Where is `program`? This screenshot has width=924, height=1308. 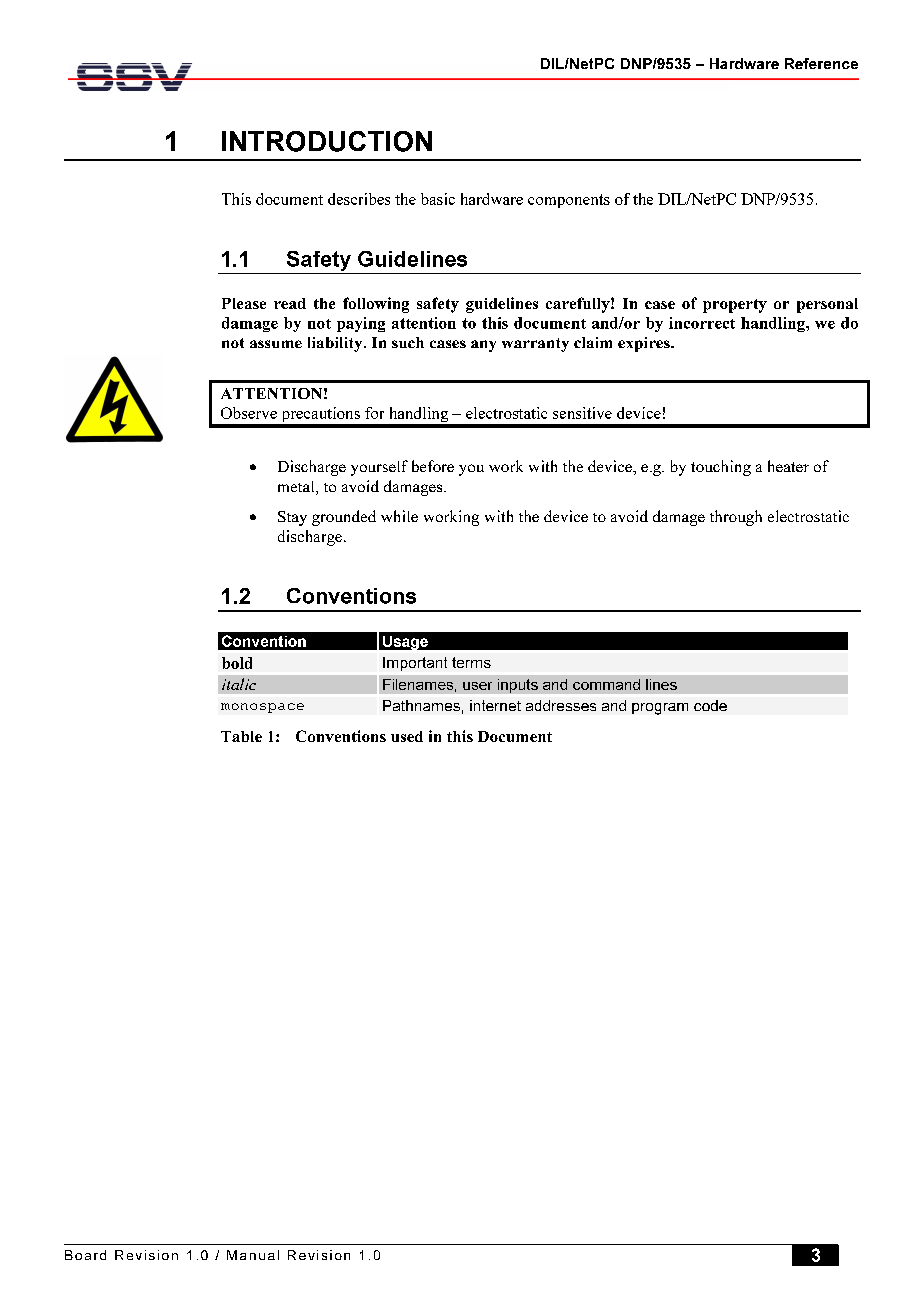
program is located at coordinates (660, 709).
